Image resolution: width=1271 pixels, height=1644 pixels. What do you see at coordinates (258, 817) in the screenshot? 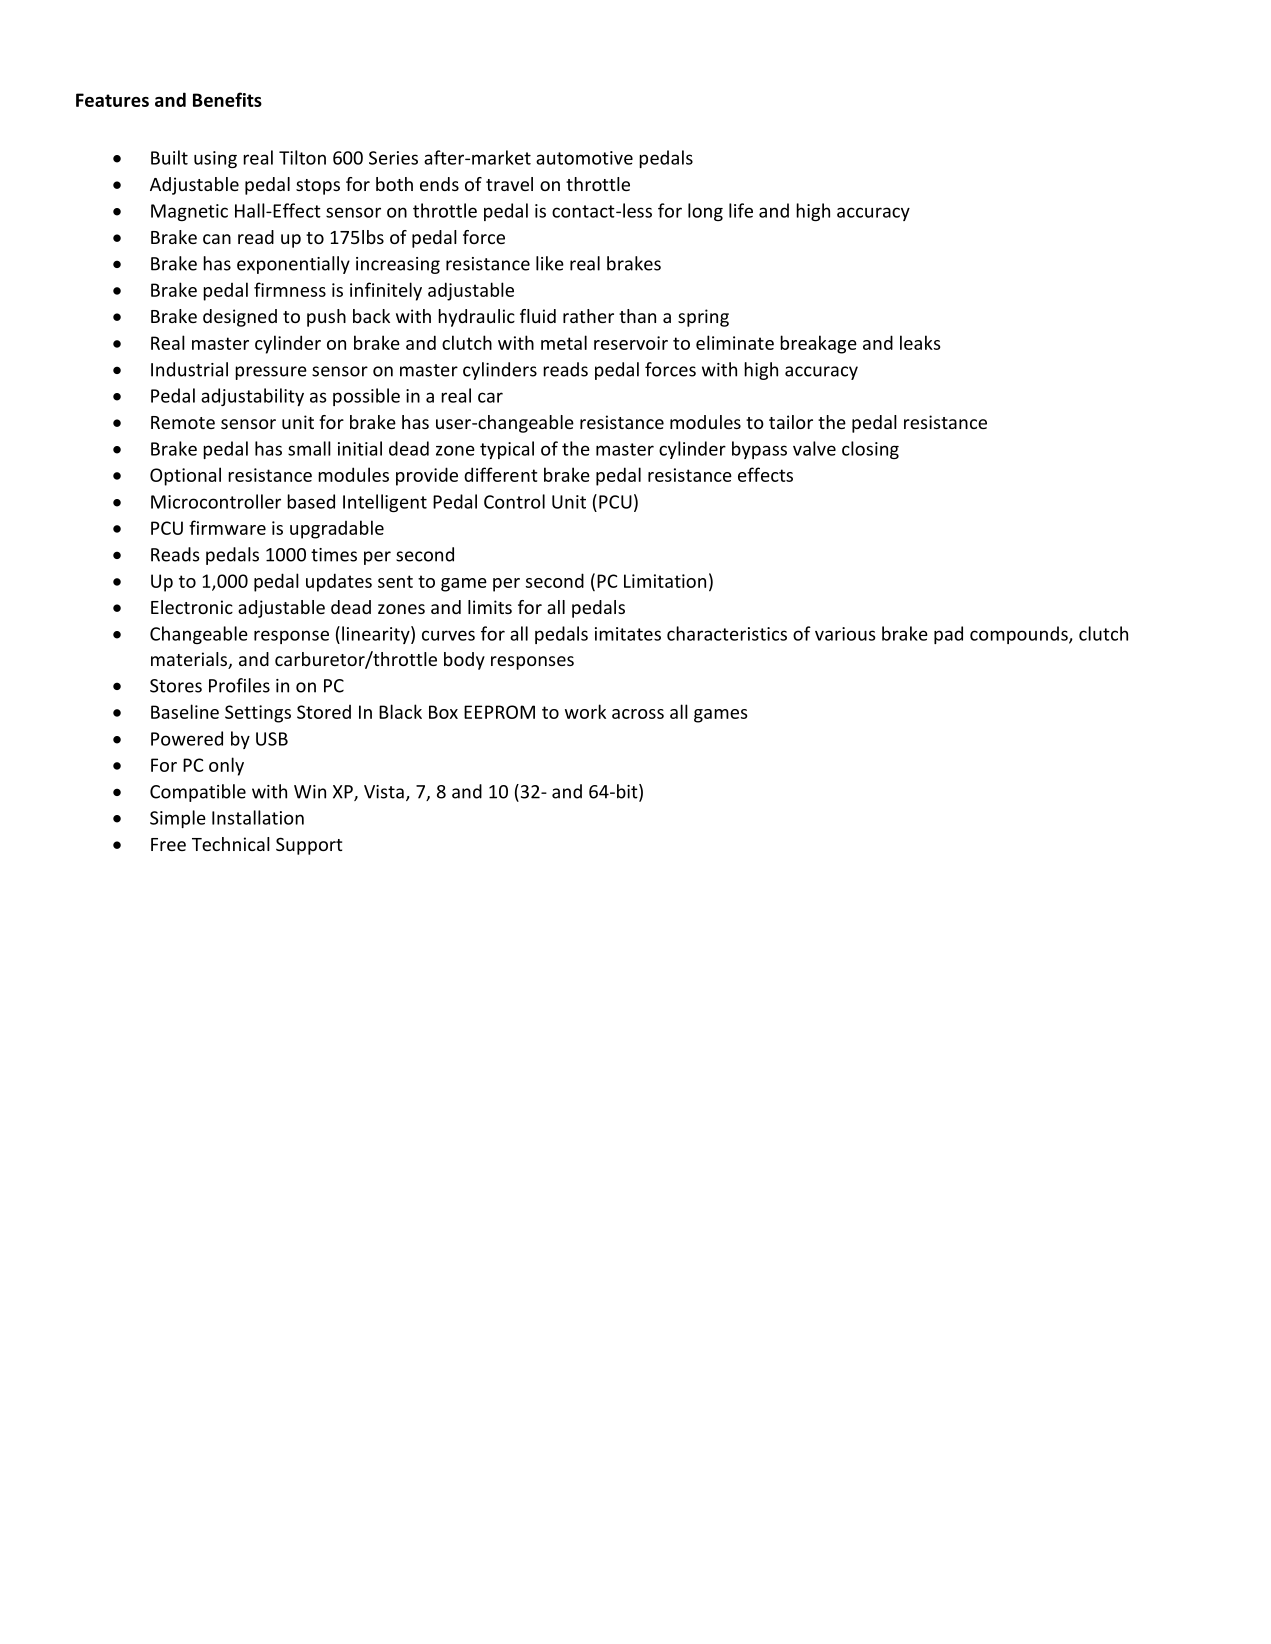
I see `Installation` at bounding box center [258, 817].
